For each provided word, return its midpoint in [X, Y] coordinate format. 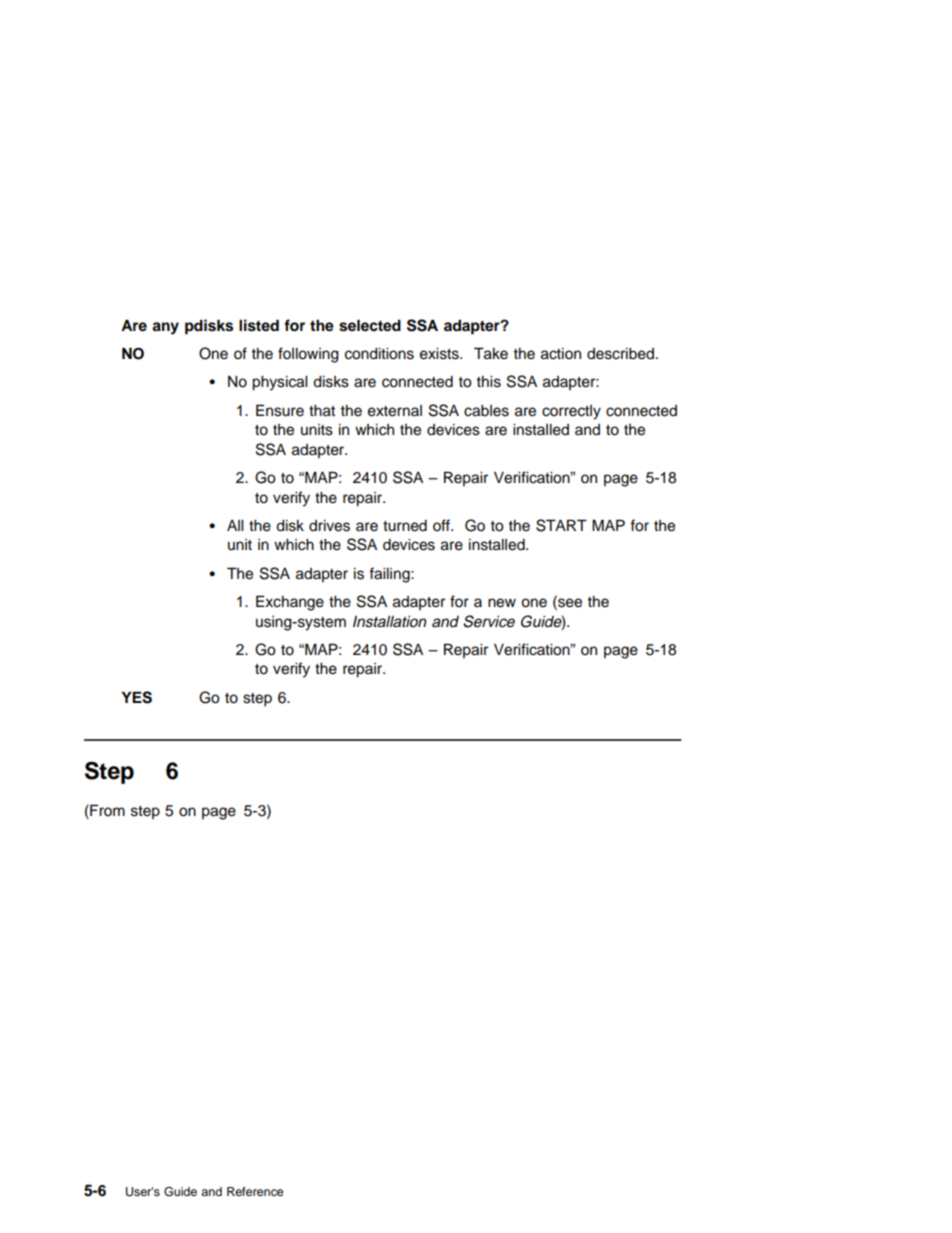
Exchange [290, 603]
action [561, 354]
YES [137, 697]
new [502, 603]
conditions [379, 354]
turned [405, 526]
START [561, 525]
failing [390, 575]
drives [329, 526]
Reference [255, 1191]
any [165, 328]
